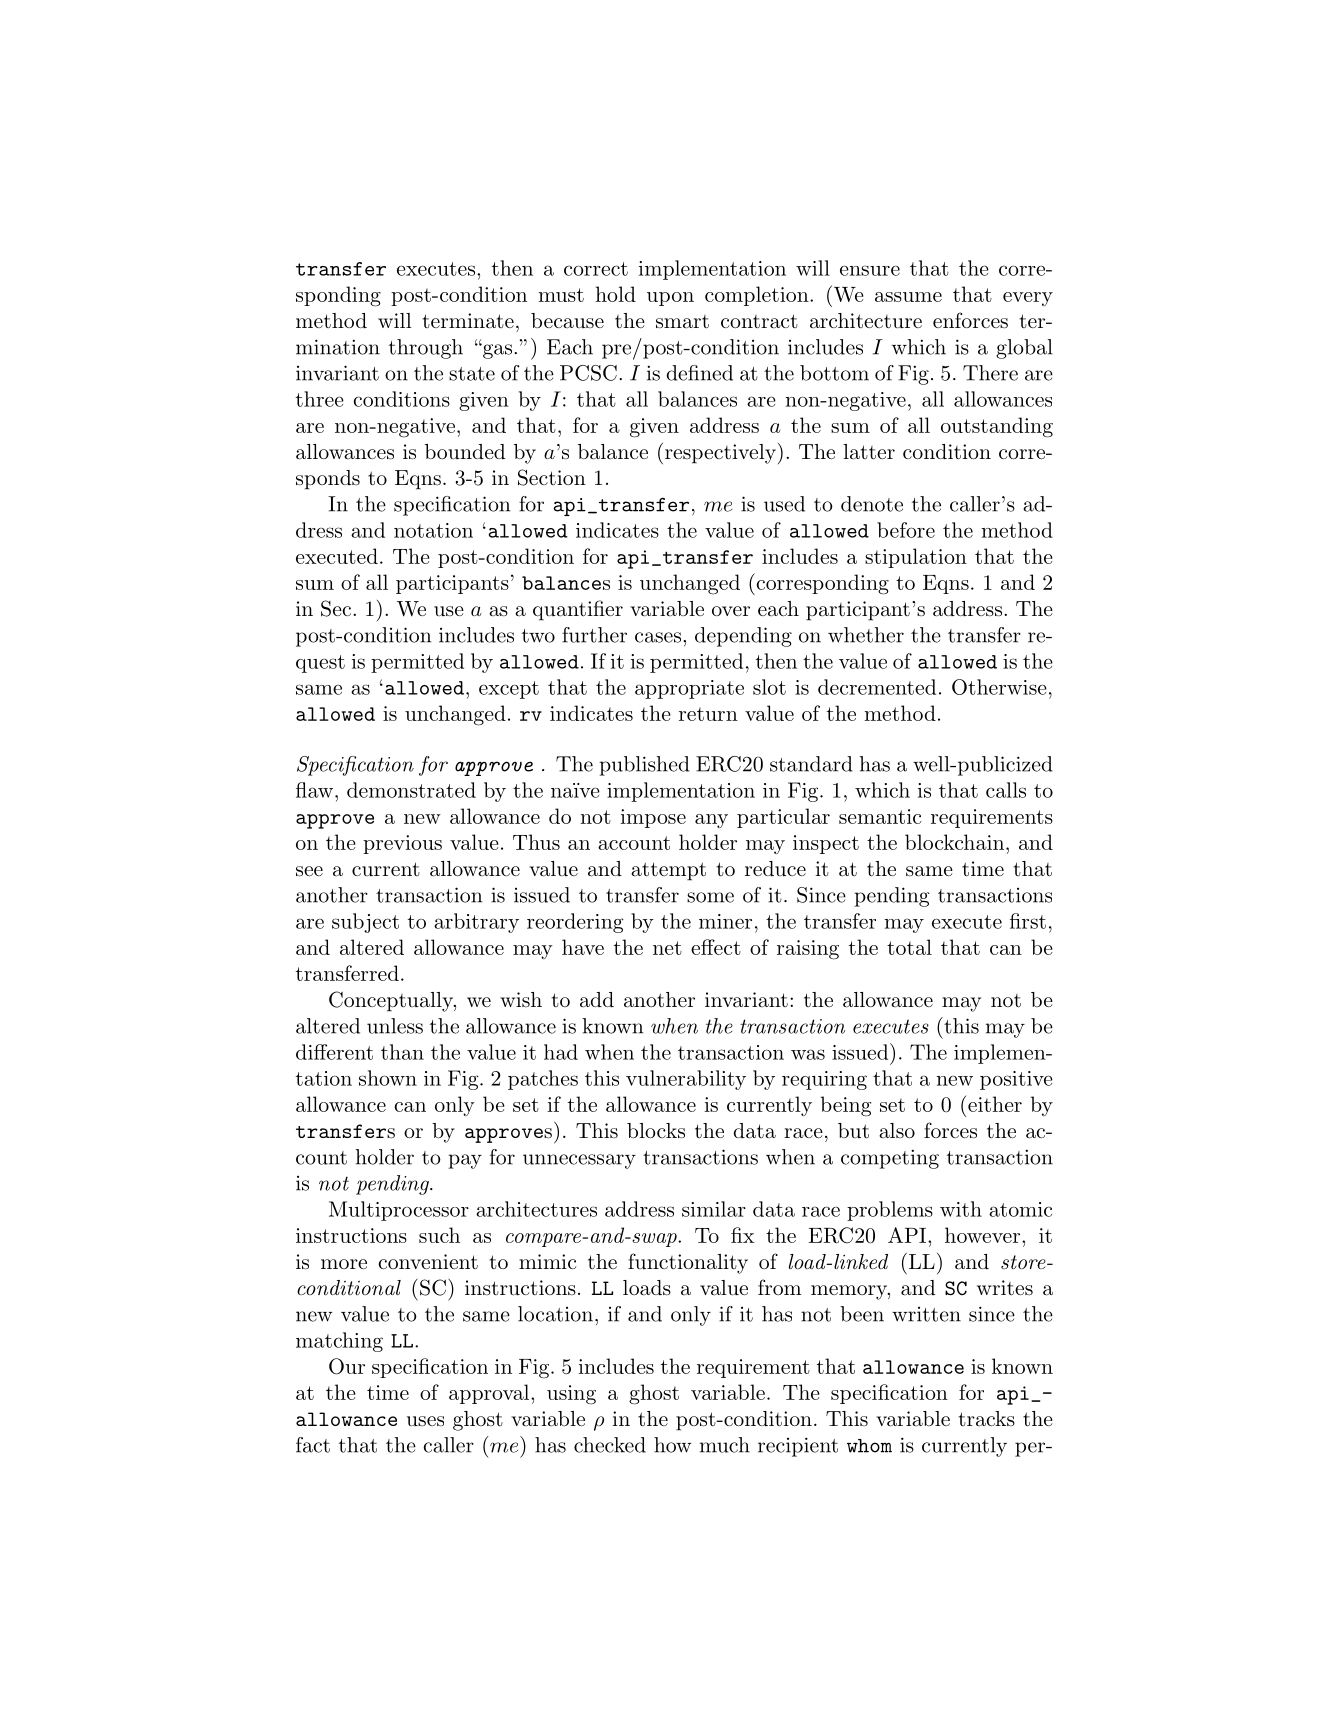 This screenshot has height=1735, width=1341. What do you see at coordinates (425, 1421) in the screenshot?
I see `uses` at bounding box center [425, 1421].
